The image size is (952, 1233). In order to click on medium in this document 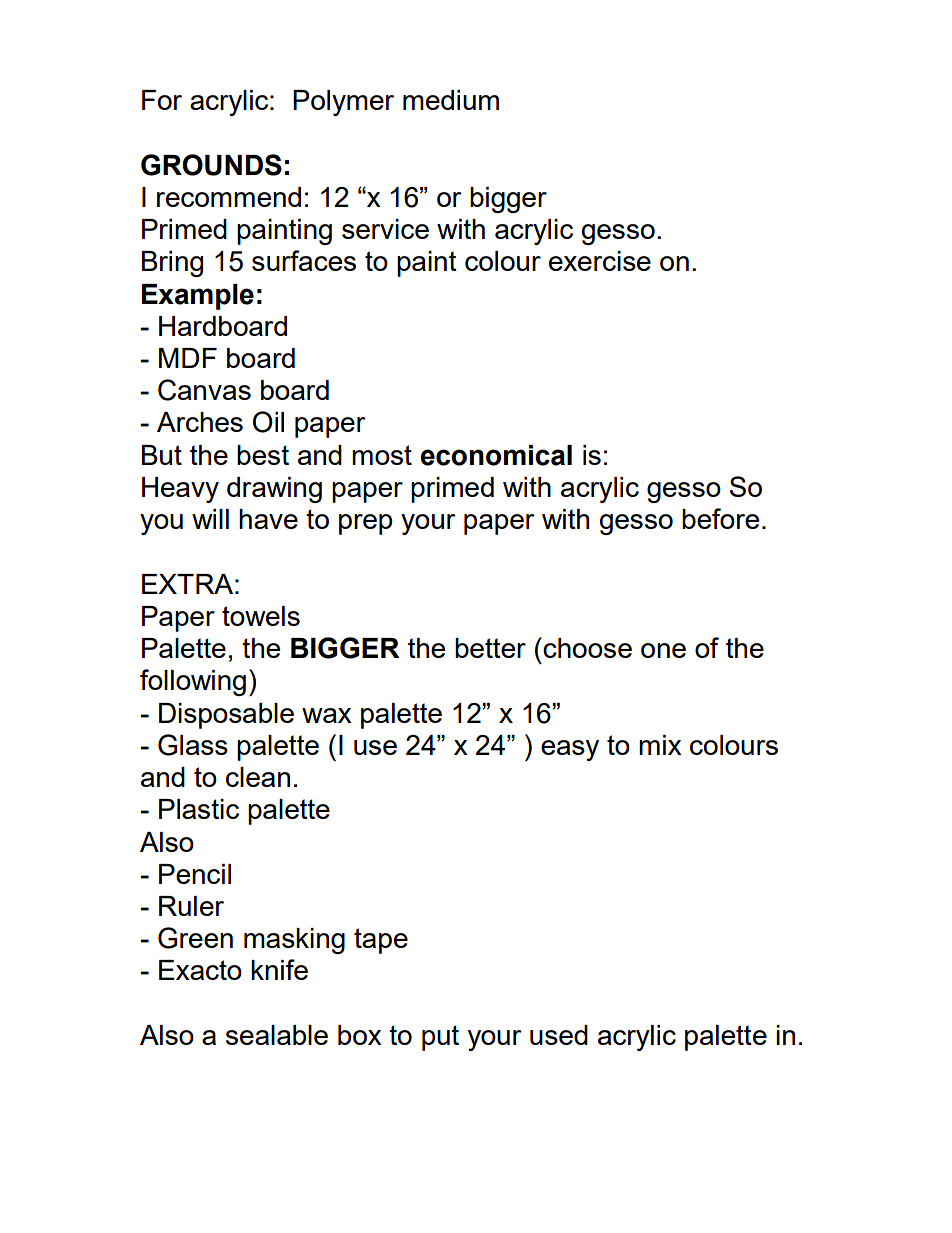, I will do `click(451, 100)`.
